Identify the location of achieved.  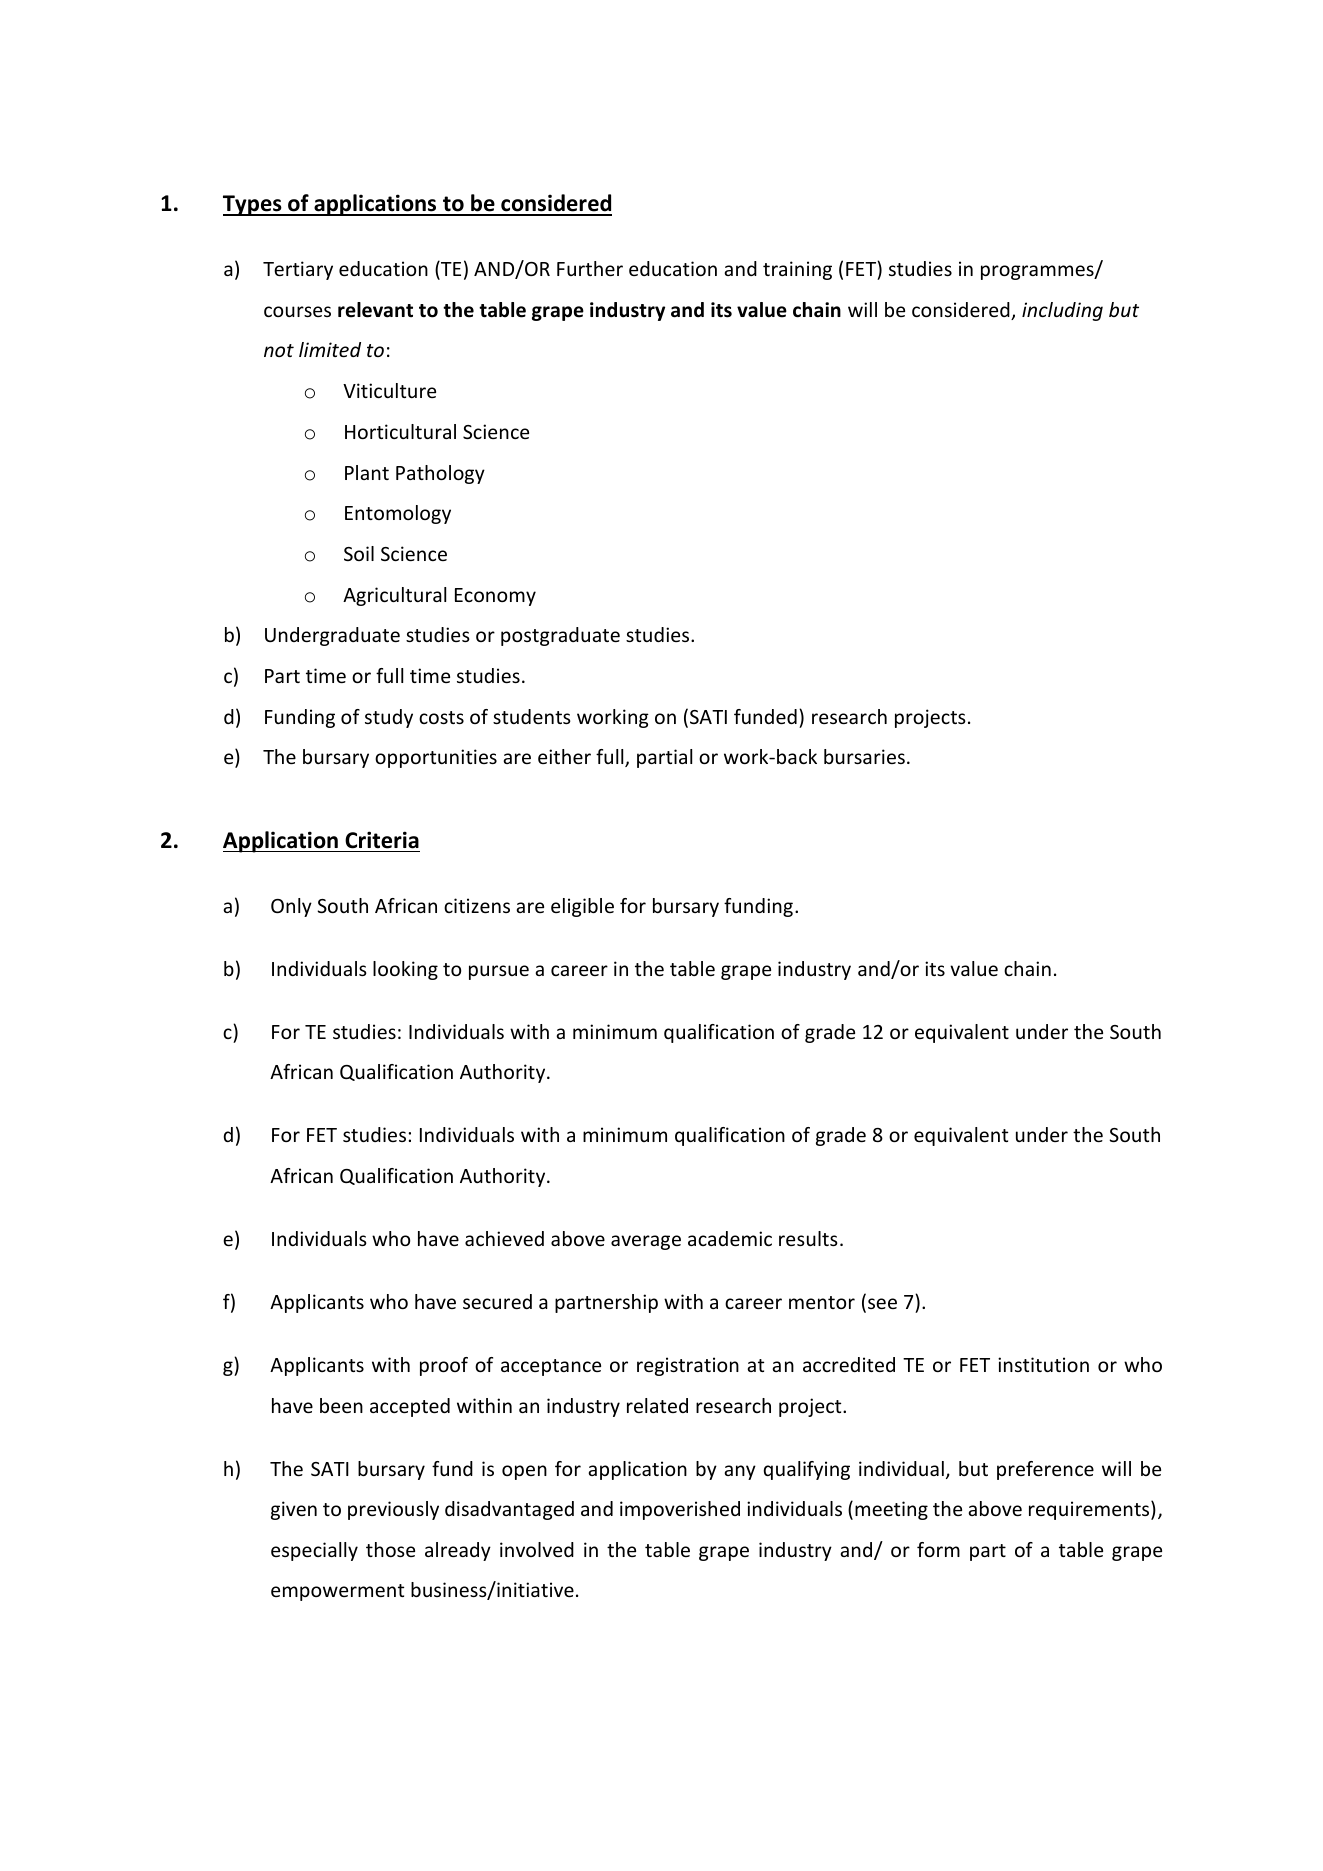
(504, 1238).
